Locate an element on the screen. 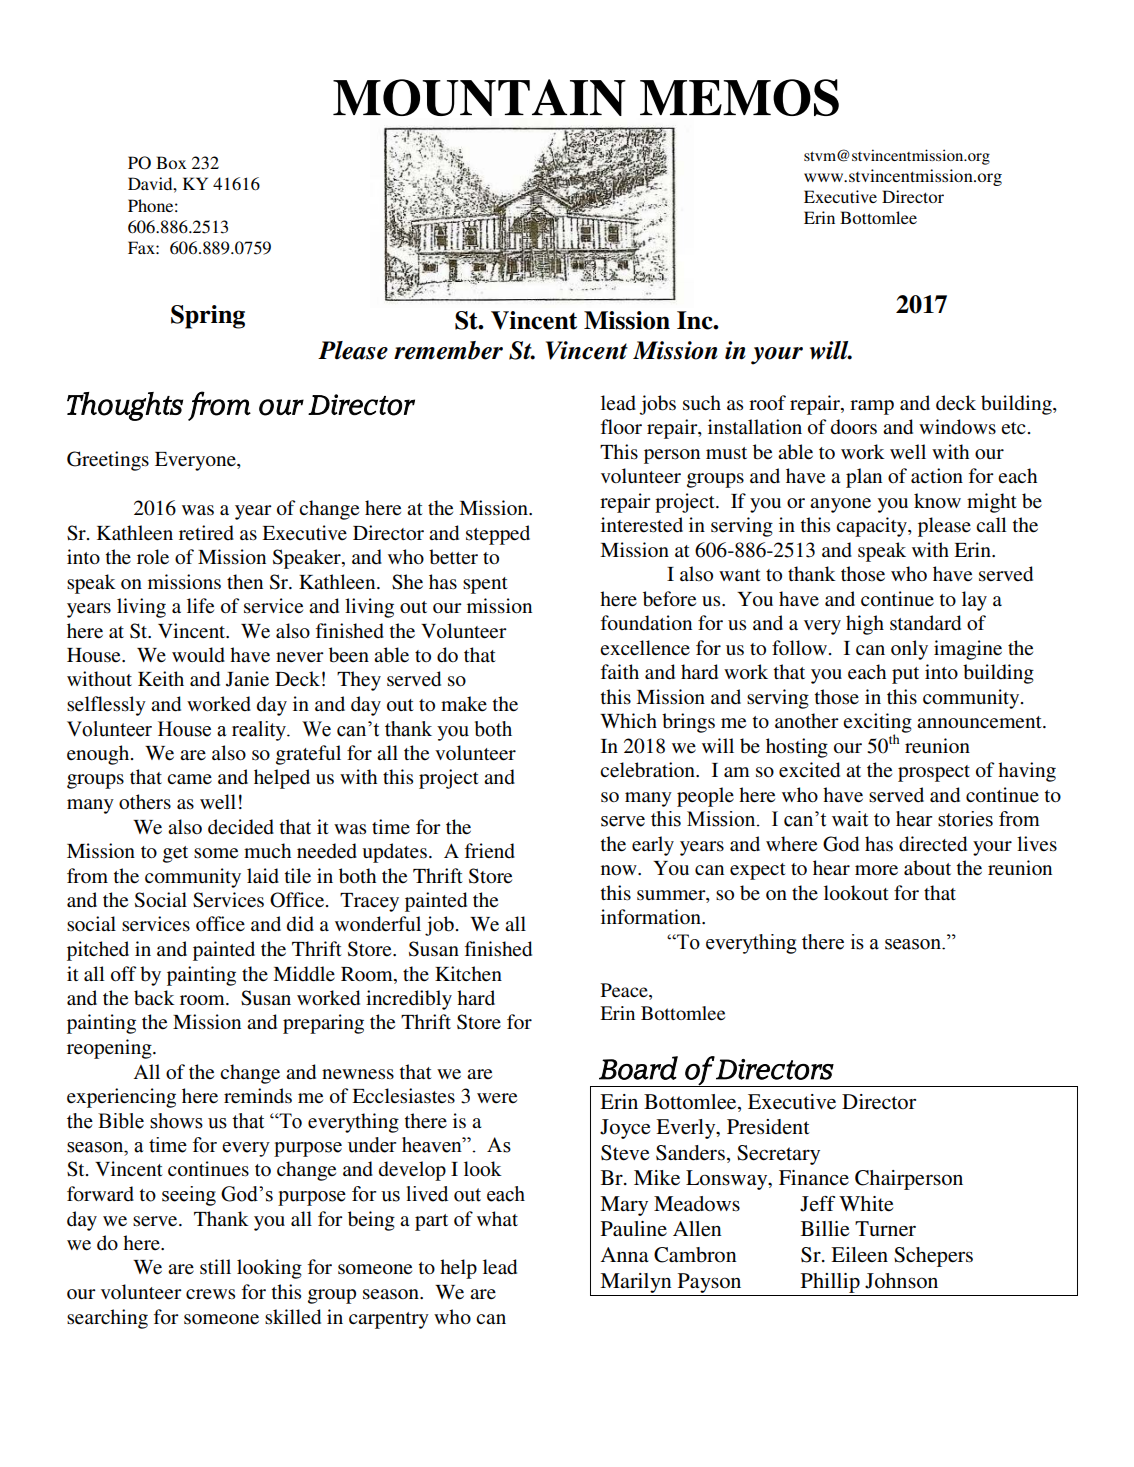 The width and height of the screenshot is (1134, 1467). Johnson is located at coordinates (901, 1281).
